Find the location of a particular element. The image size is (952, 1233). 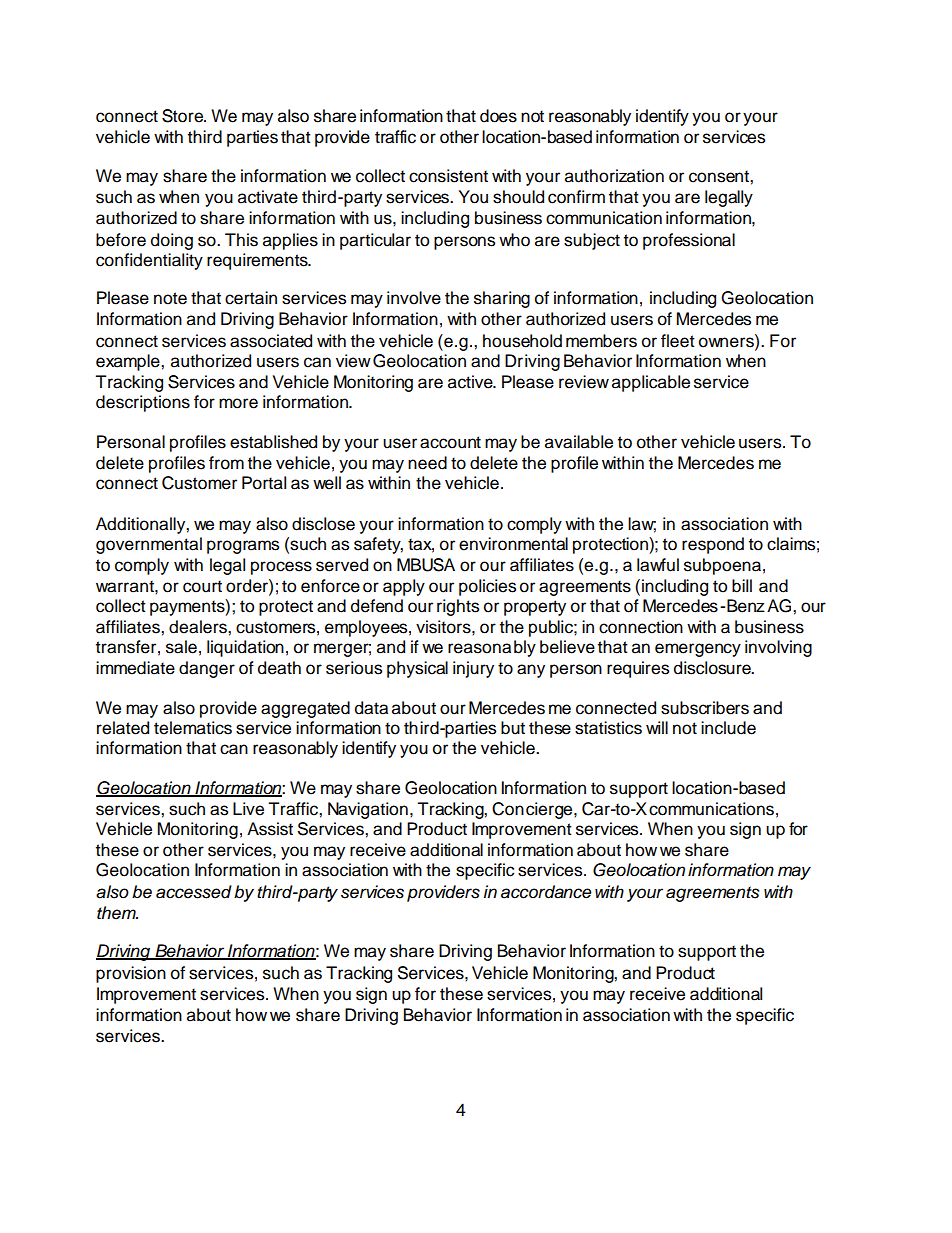

Concierge is located at coordinates (533, 810).
